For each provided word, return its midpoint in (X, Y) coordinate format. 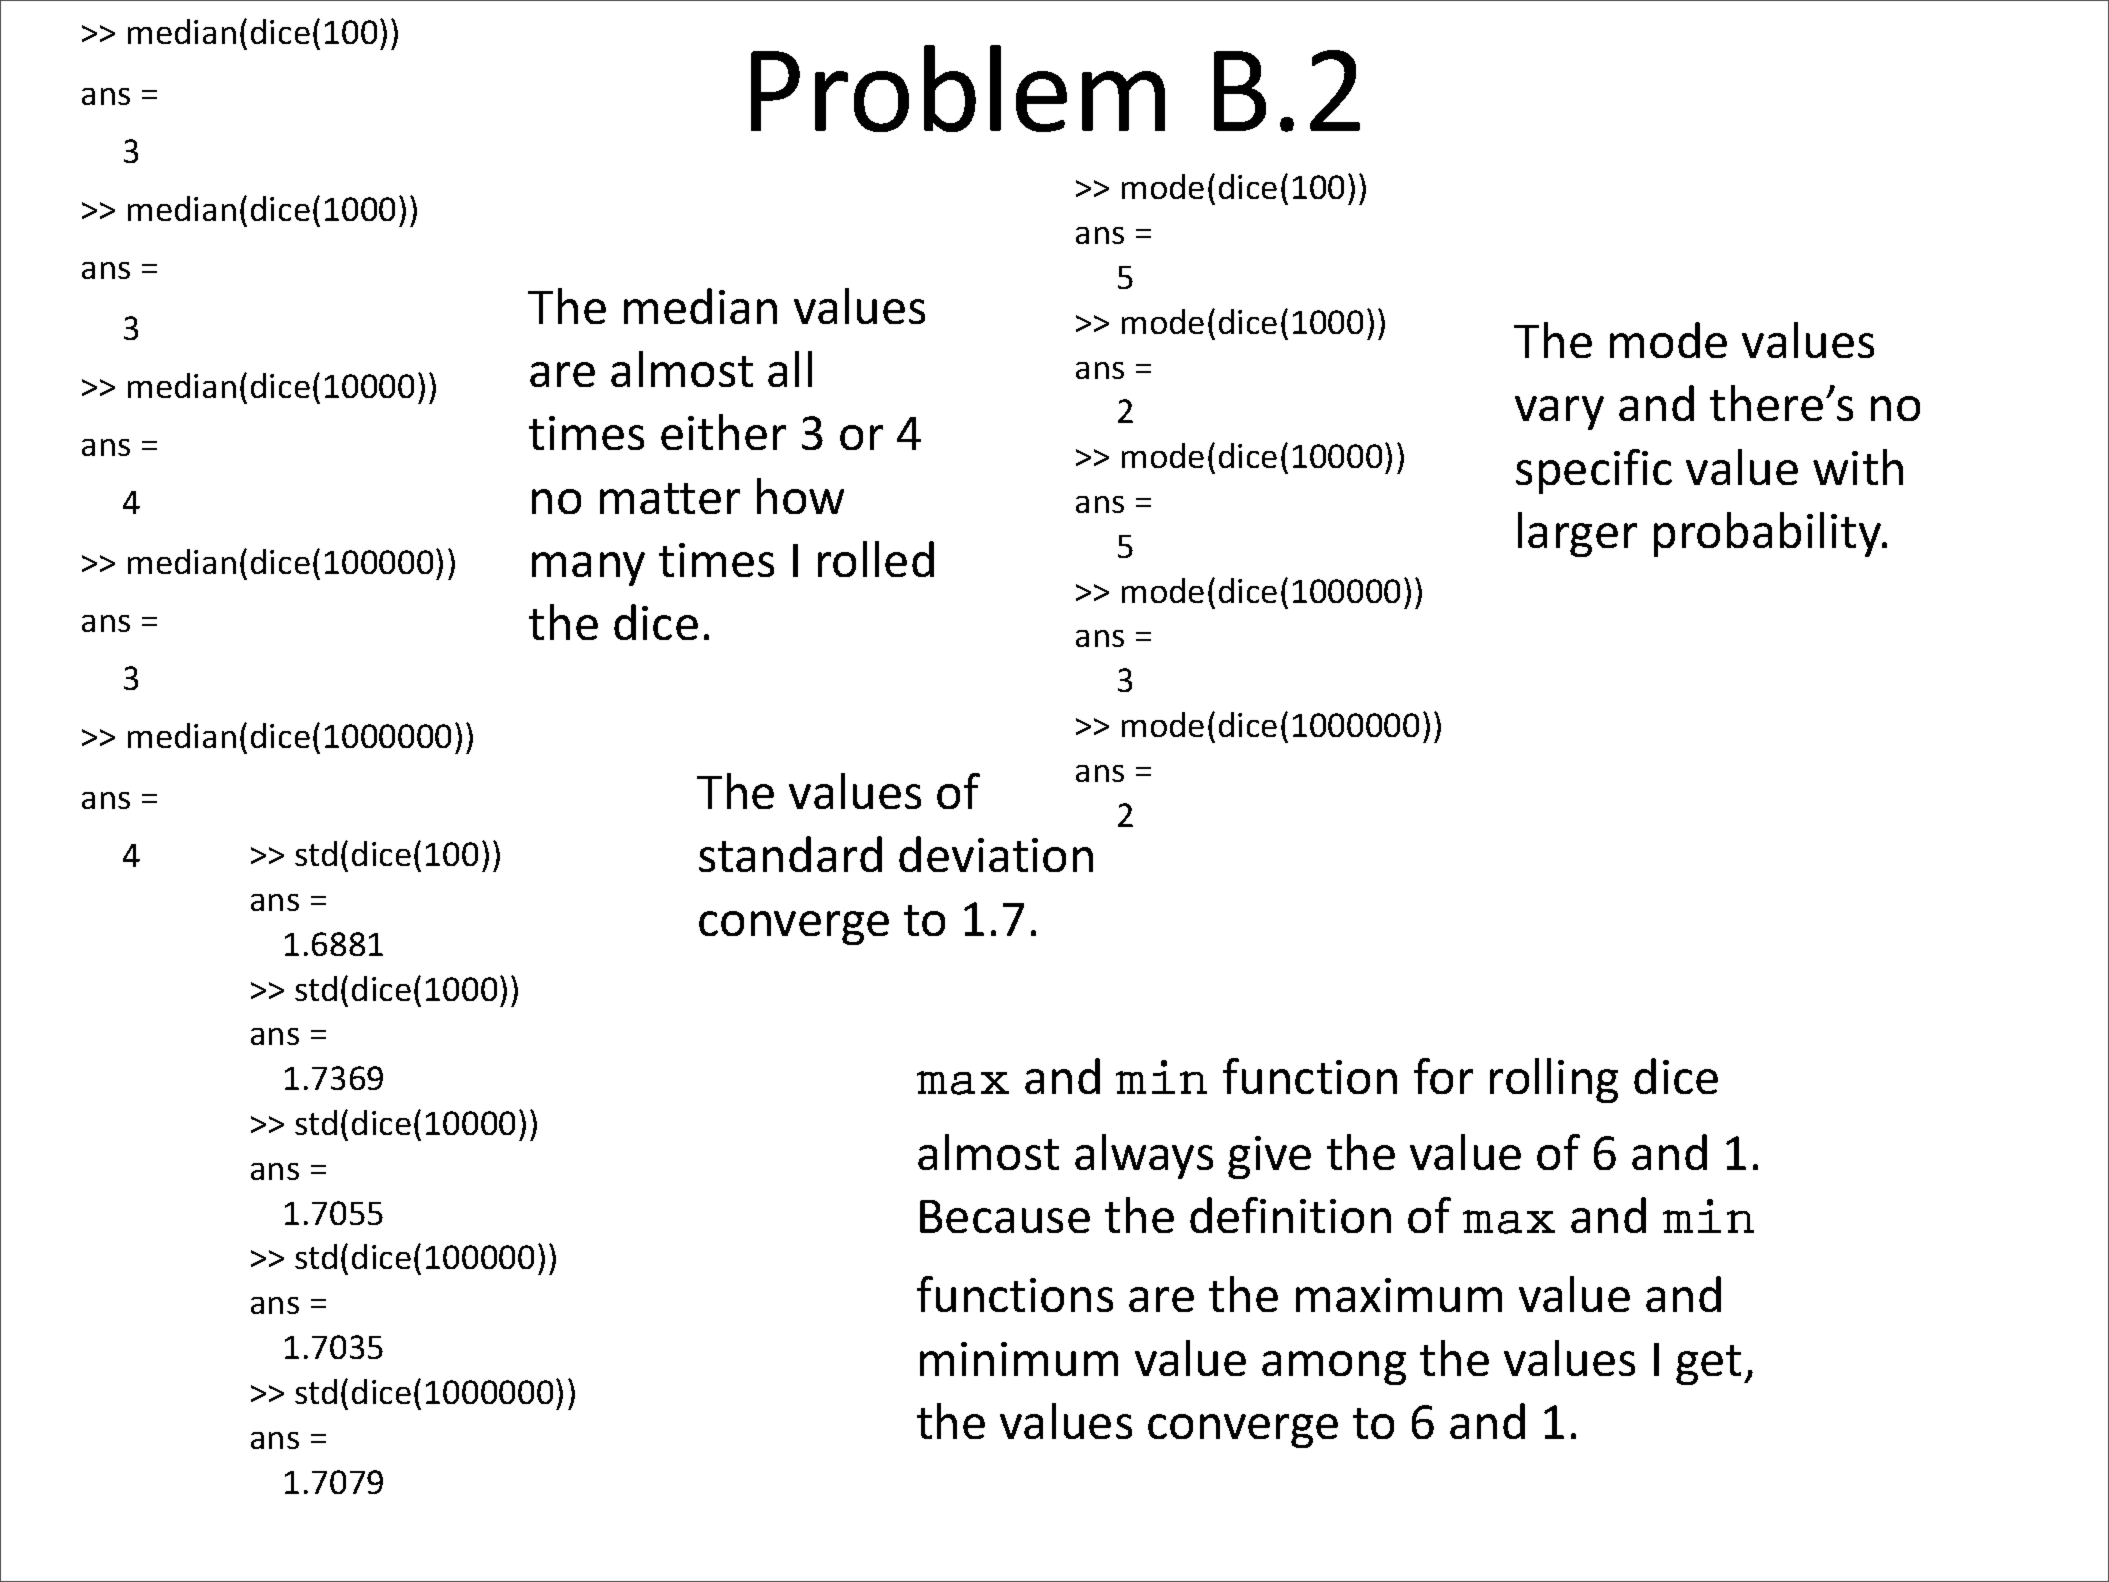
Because (1005, 1216)
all (790, 369)
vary (1559, 413)
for (1443, 1076)
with (1858, 467)
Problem (958, 88)
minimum (1019, 1359)
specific (1594, 471)
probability (1769, 534)
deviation (996, 854)
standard (790, 854)
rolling (1554, 1080)
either (723, 432)
